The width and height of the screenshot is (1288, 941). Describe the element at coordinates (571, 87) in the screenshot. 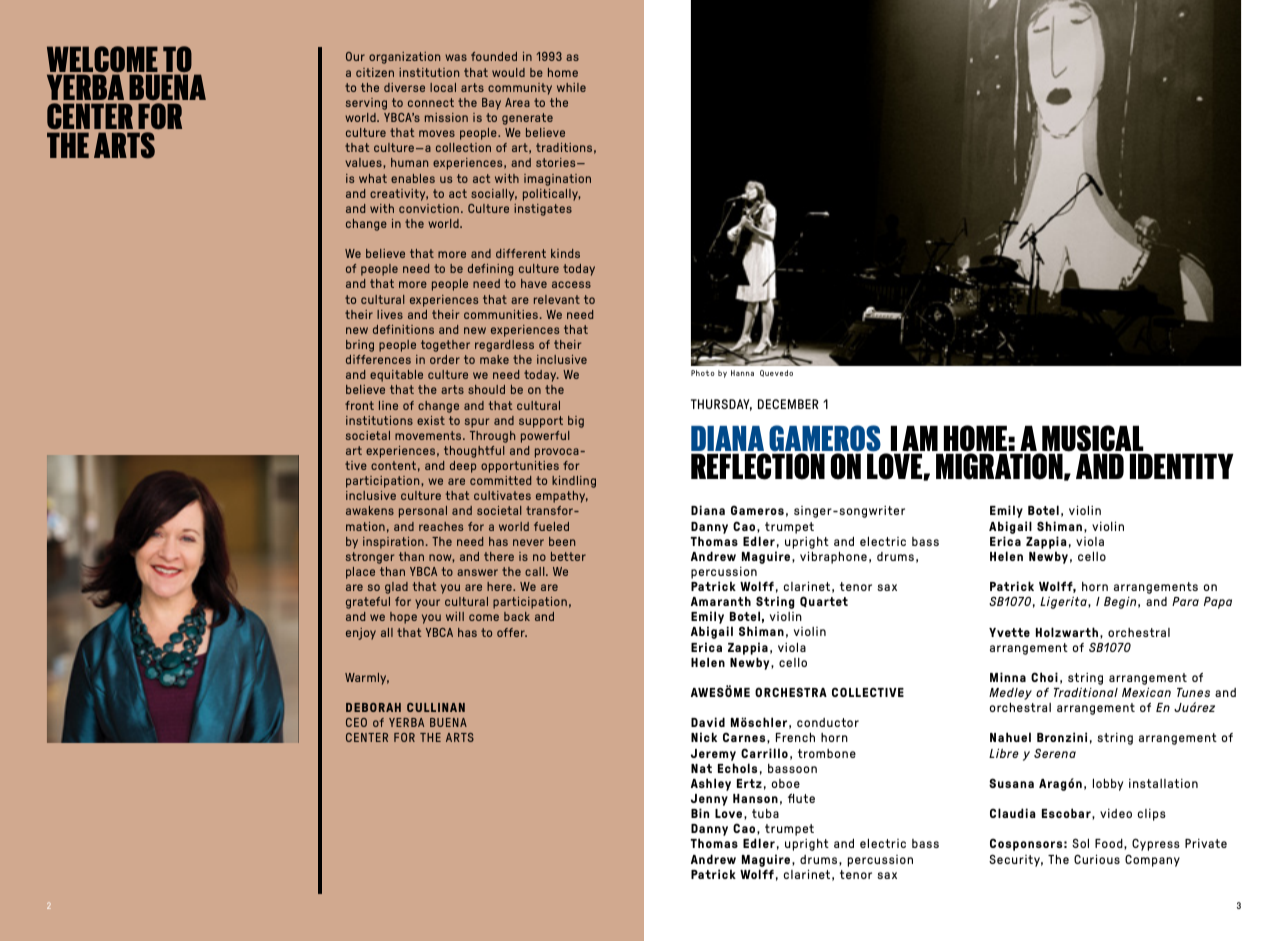

I see `while` at that location.
